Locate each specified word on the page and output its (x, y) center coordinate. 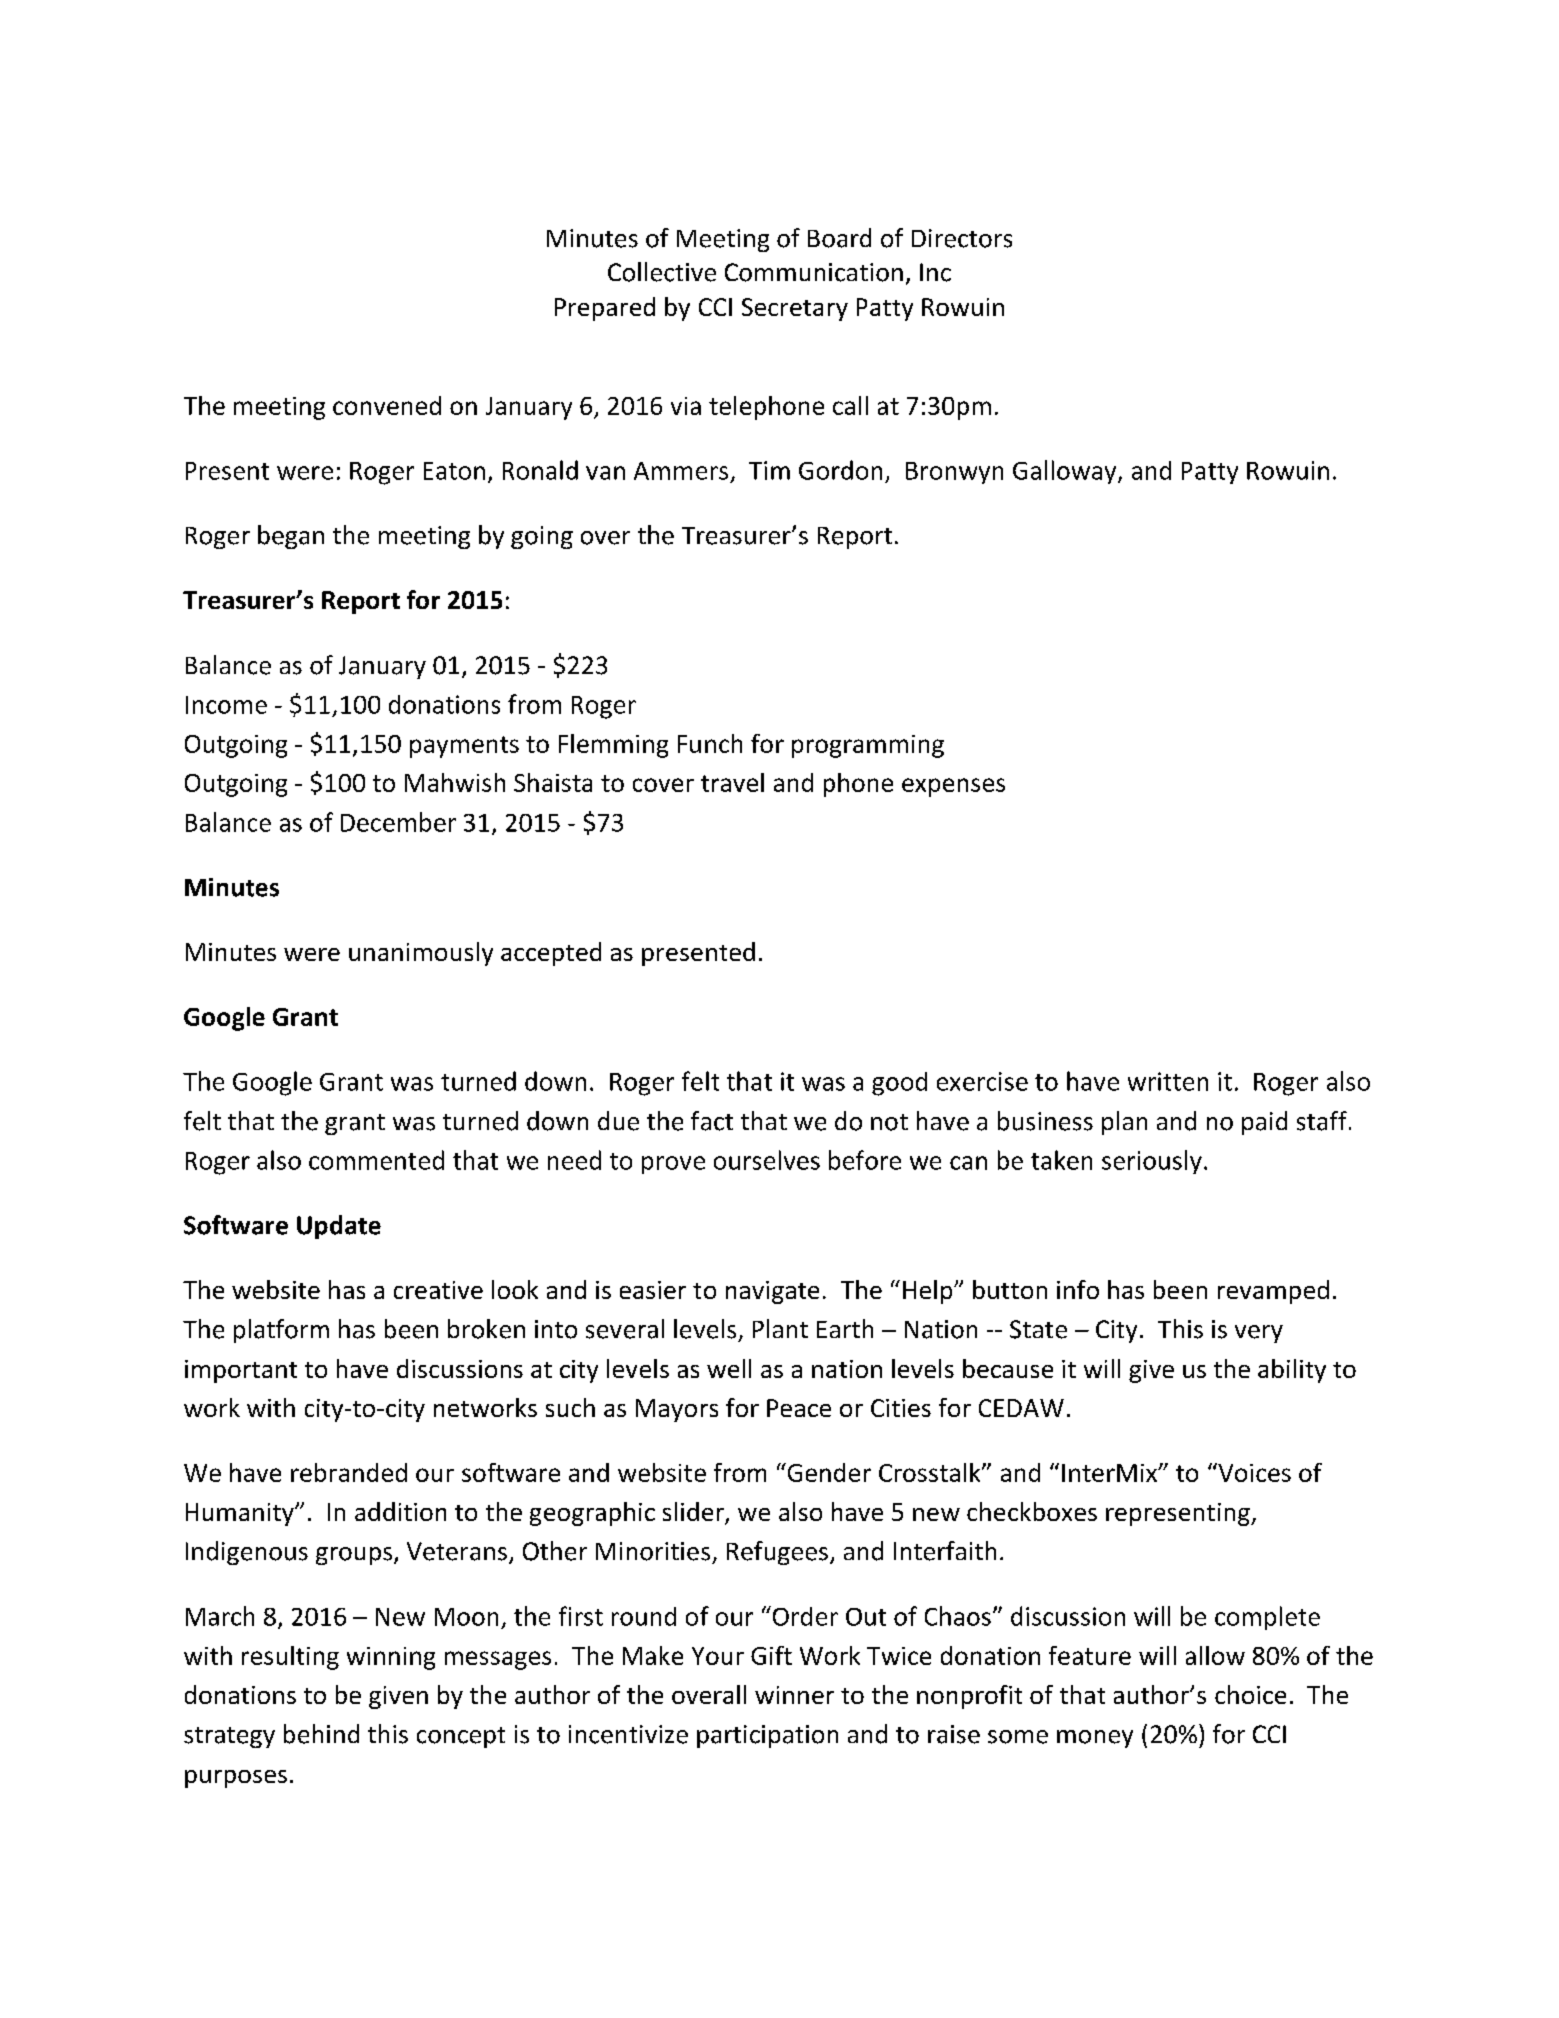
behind (321, 1734)
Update (339, 1227)
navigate (772, 1292)
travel (732, 782)
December (398, 822)
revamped (1273, 1292)
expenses (953, 787)
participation (767, 1736)
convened (387, 405)
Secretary (795, 309)
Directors (962, 238)
